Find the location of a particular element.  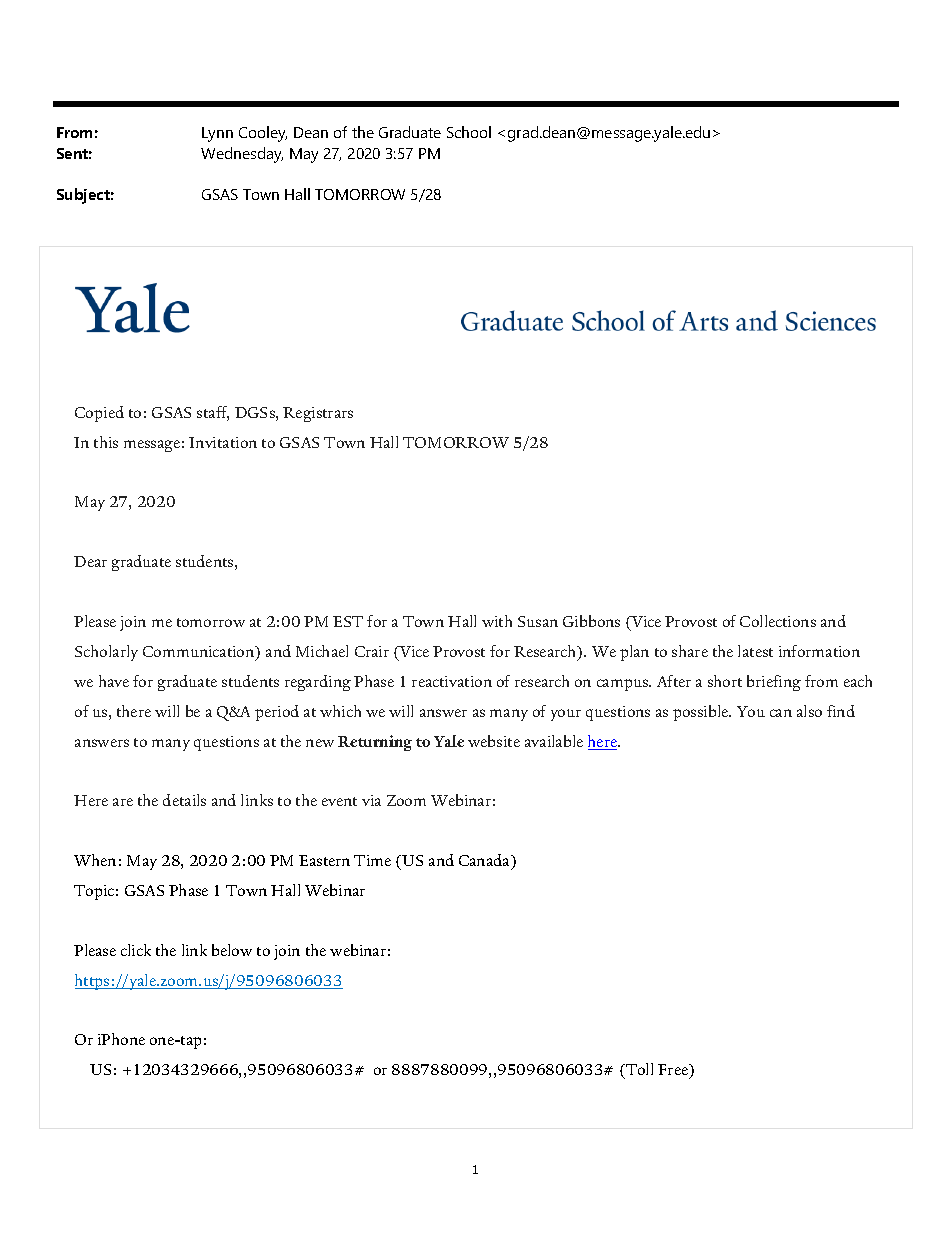

Lynn is located at coordinates (217, 134).
